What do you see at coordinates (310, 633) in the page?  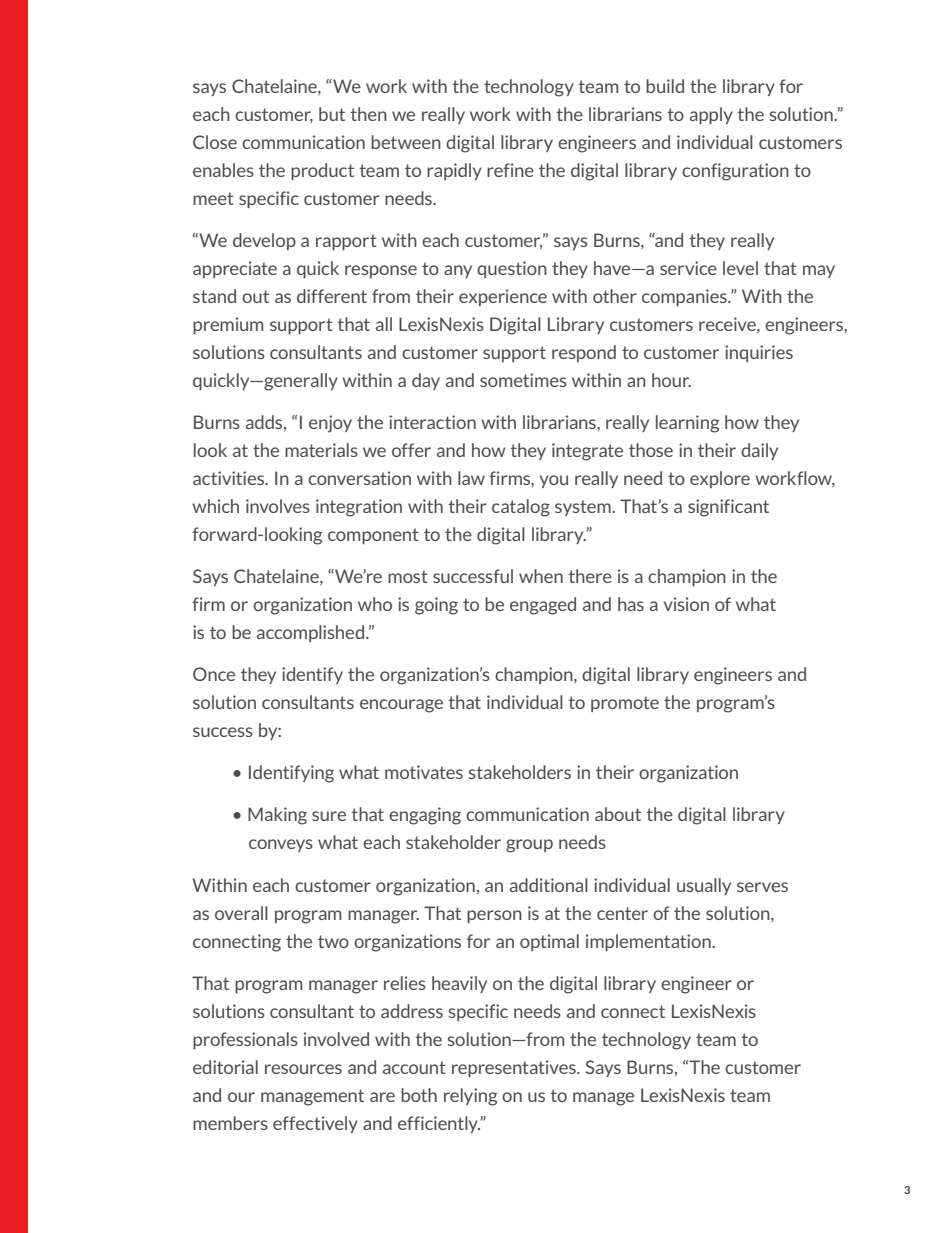 I see `accomplished` at bounding box center [310, 633].
